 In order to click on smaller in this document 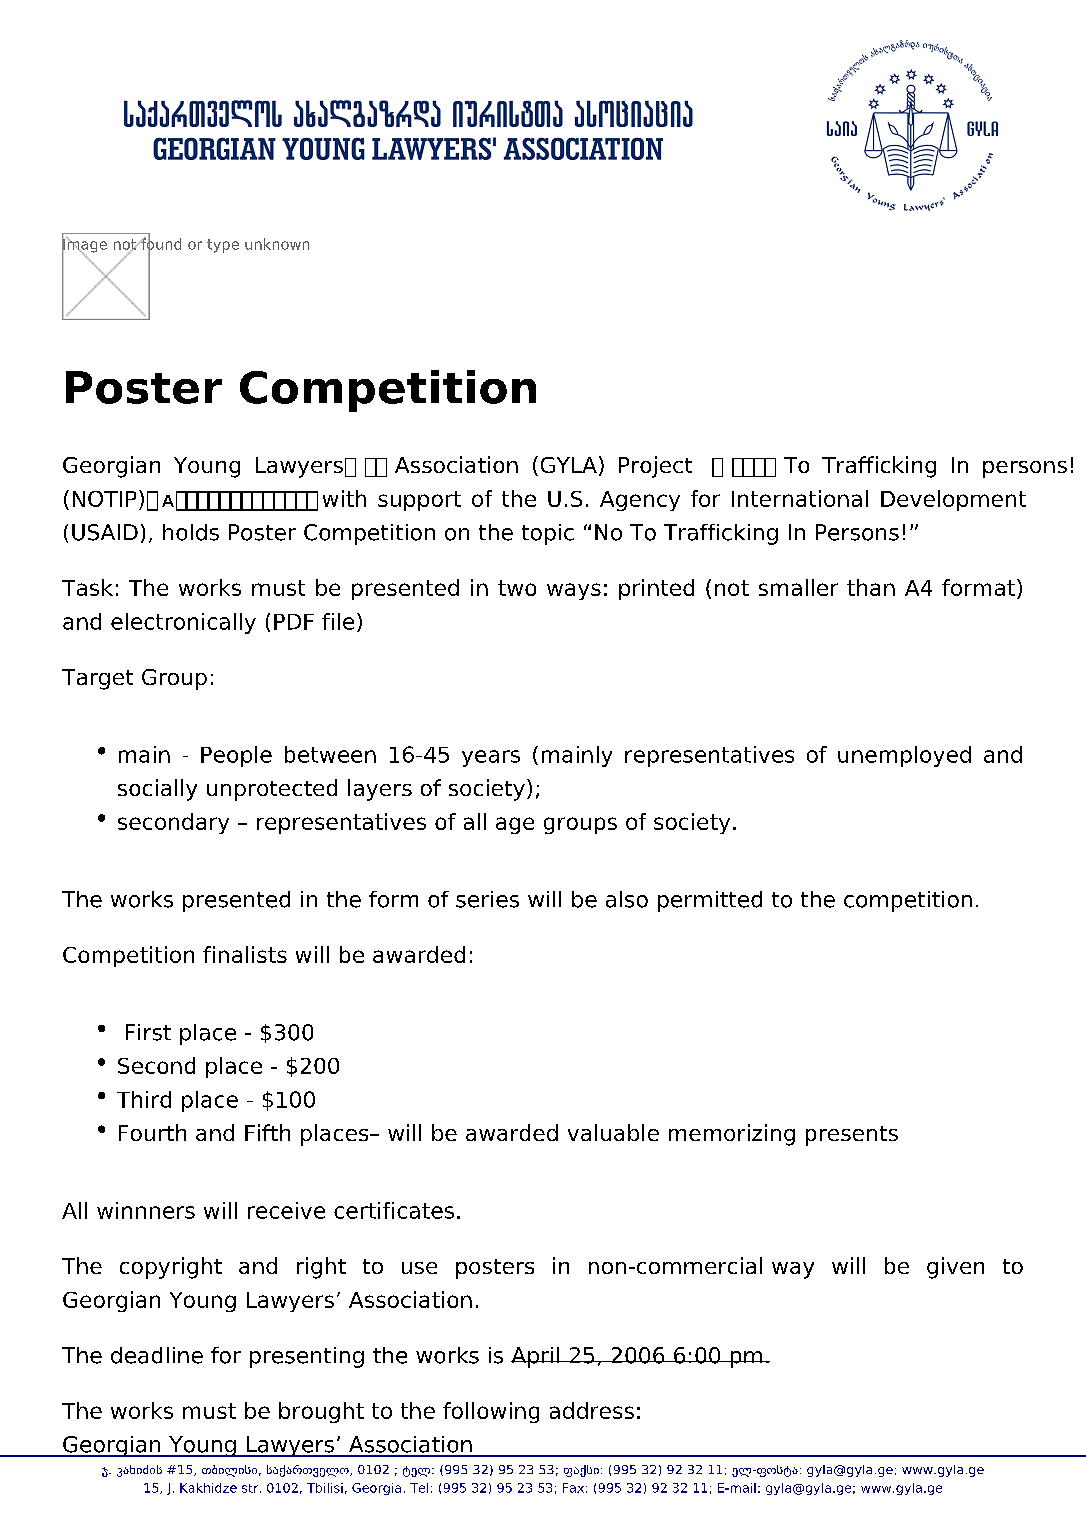, I will do `click(798, 587)`.
